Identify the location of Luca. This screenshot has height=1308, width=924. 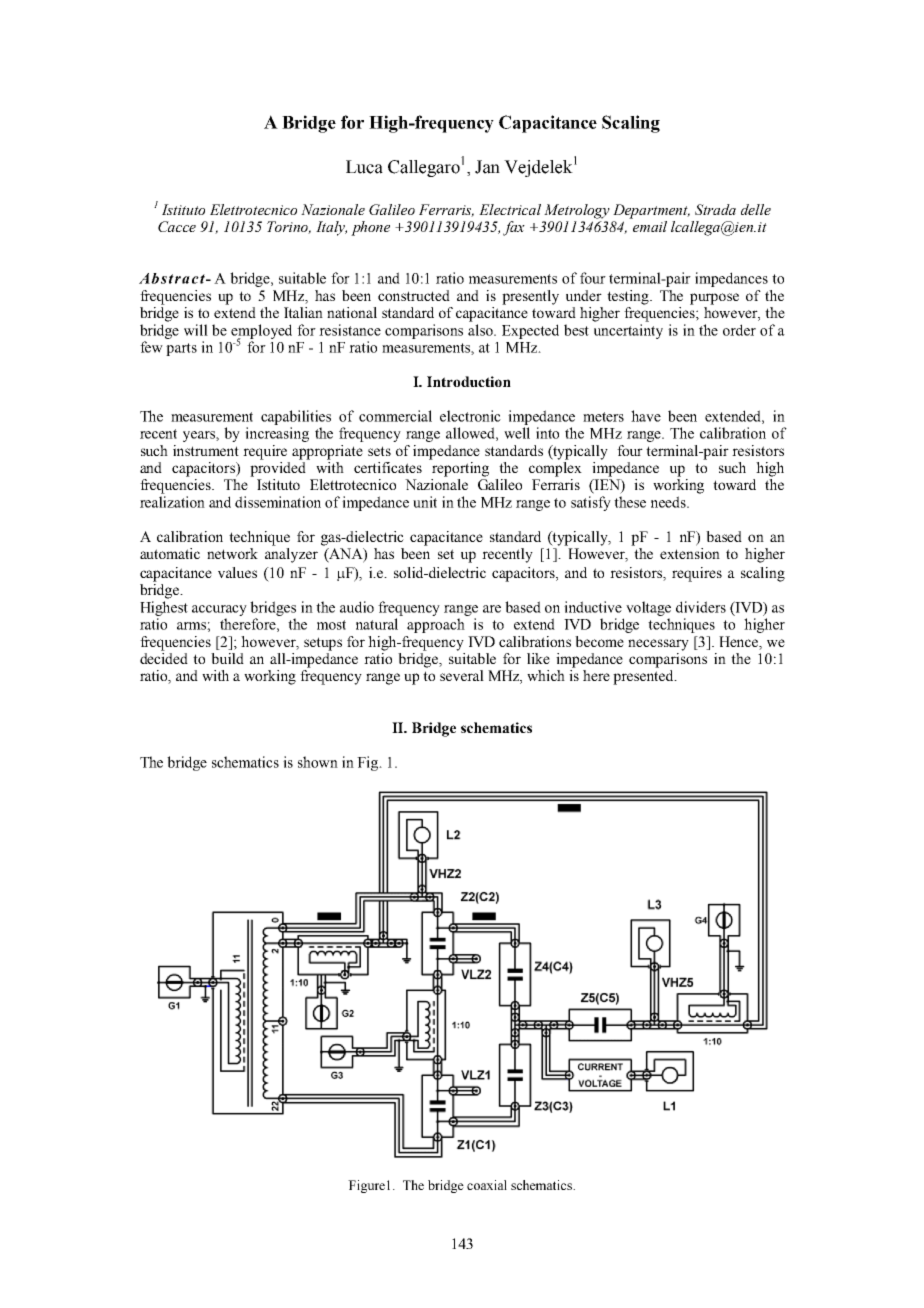
(364, 167).
